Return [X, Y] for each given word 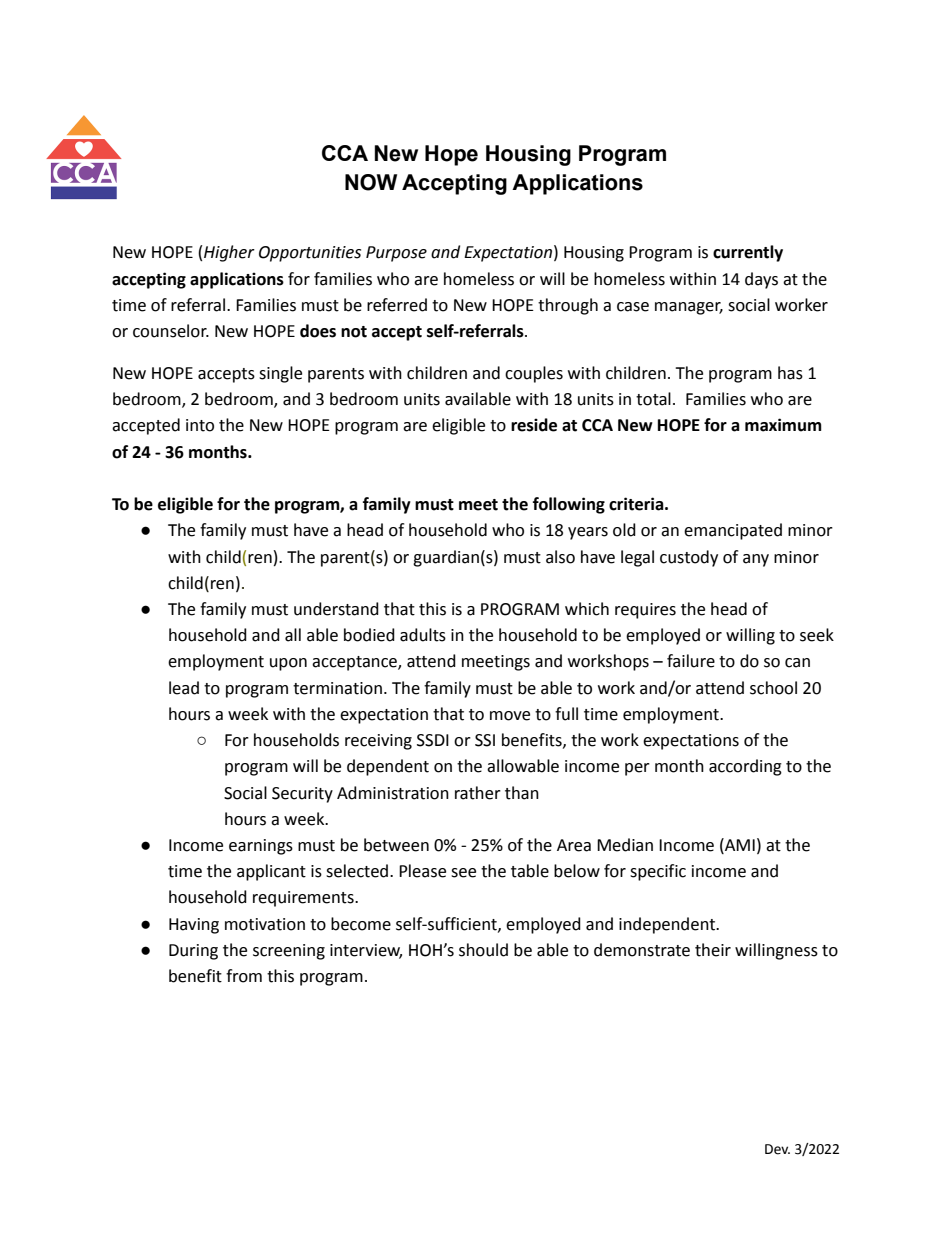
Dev [777, 1149]
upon [288, 664]
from [244, 976]
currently [748, 253]
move [510, 716]
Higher [229, 253]
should [483, 950]
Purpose [396, 254]
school [773, 688]
